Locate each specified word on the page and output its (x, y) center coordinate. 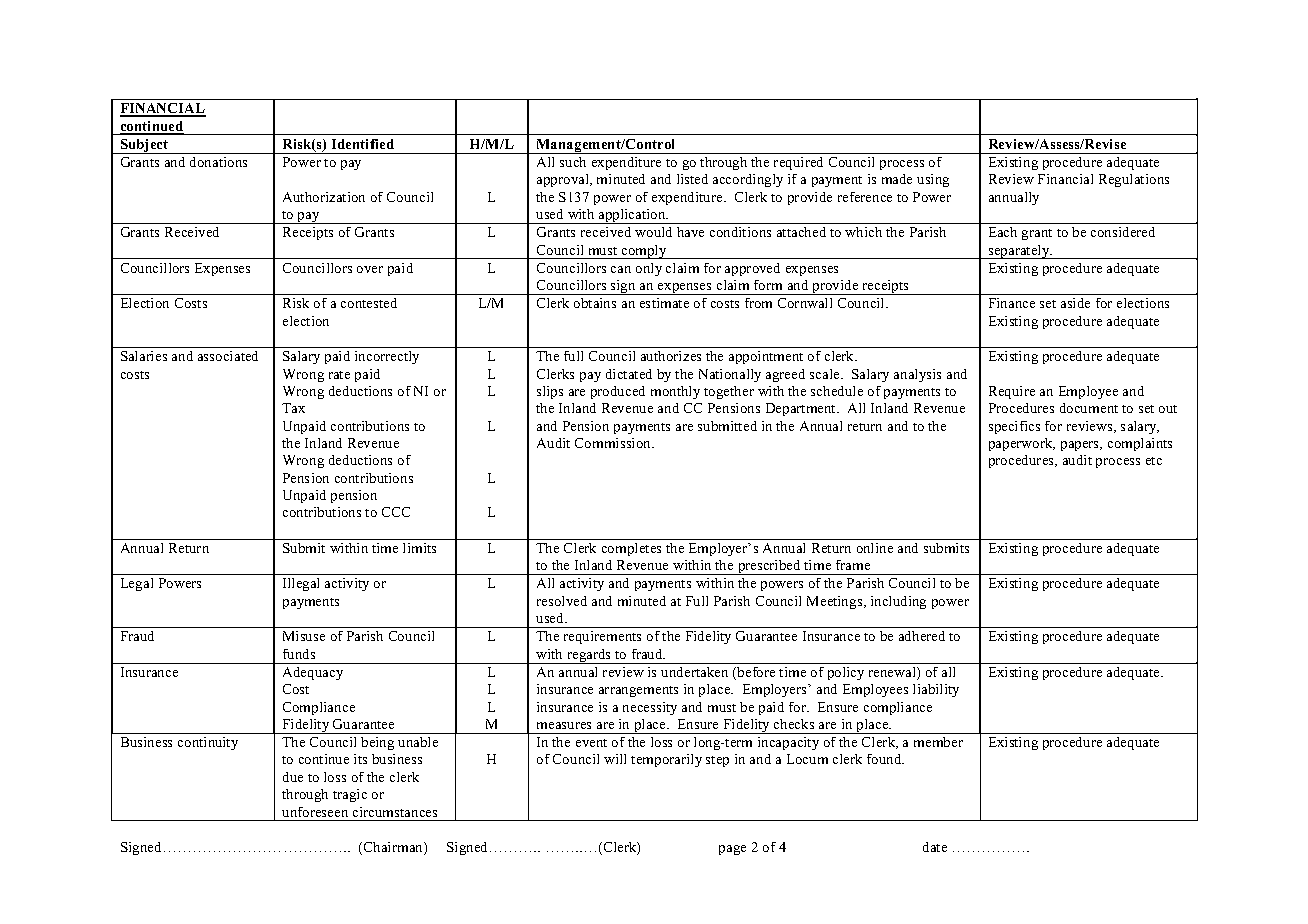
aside (1075, 303)
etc (1154, 461)
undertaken (694, 672)
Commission (614, 443)
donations (218, 162)
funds (299, 654)
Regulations (1134, 180)
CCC (396, 512)
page (732, 850)
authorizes (671, 356)
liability (936, 690)
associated (228, 356)
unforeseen (315, 812)
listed (692, 179)
